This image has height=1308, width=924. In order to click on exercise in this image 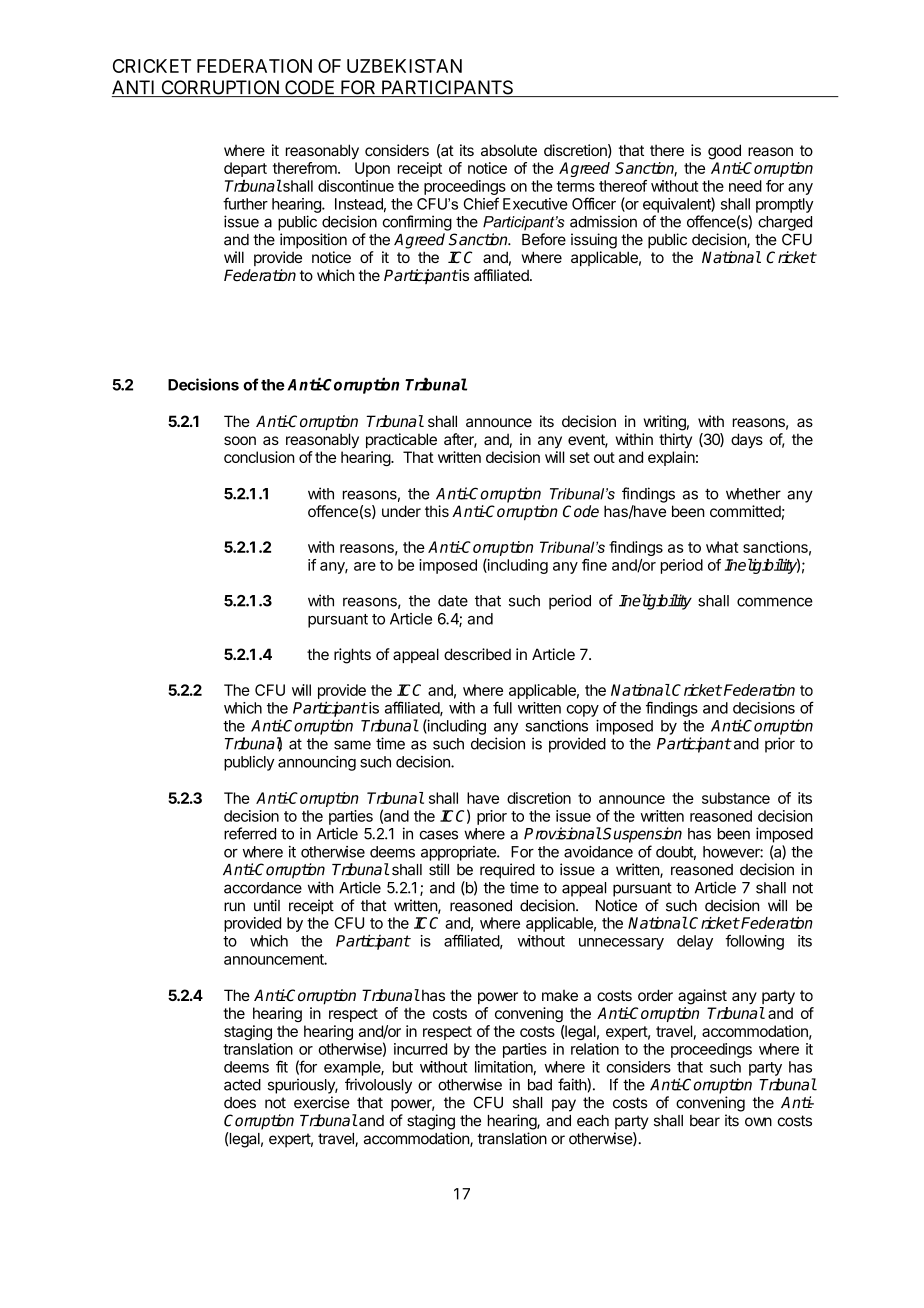, I will do `click(322, 1102)`.
